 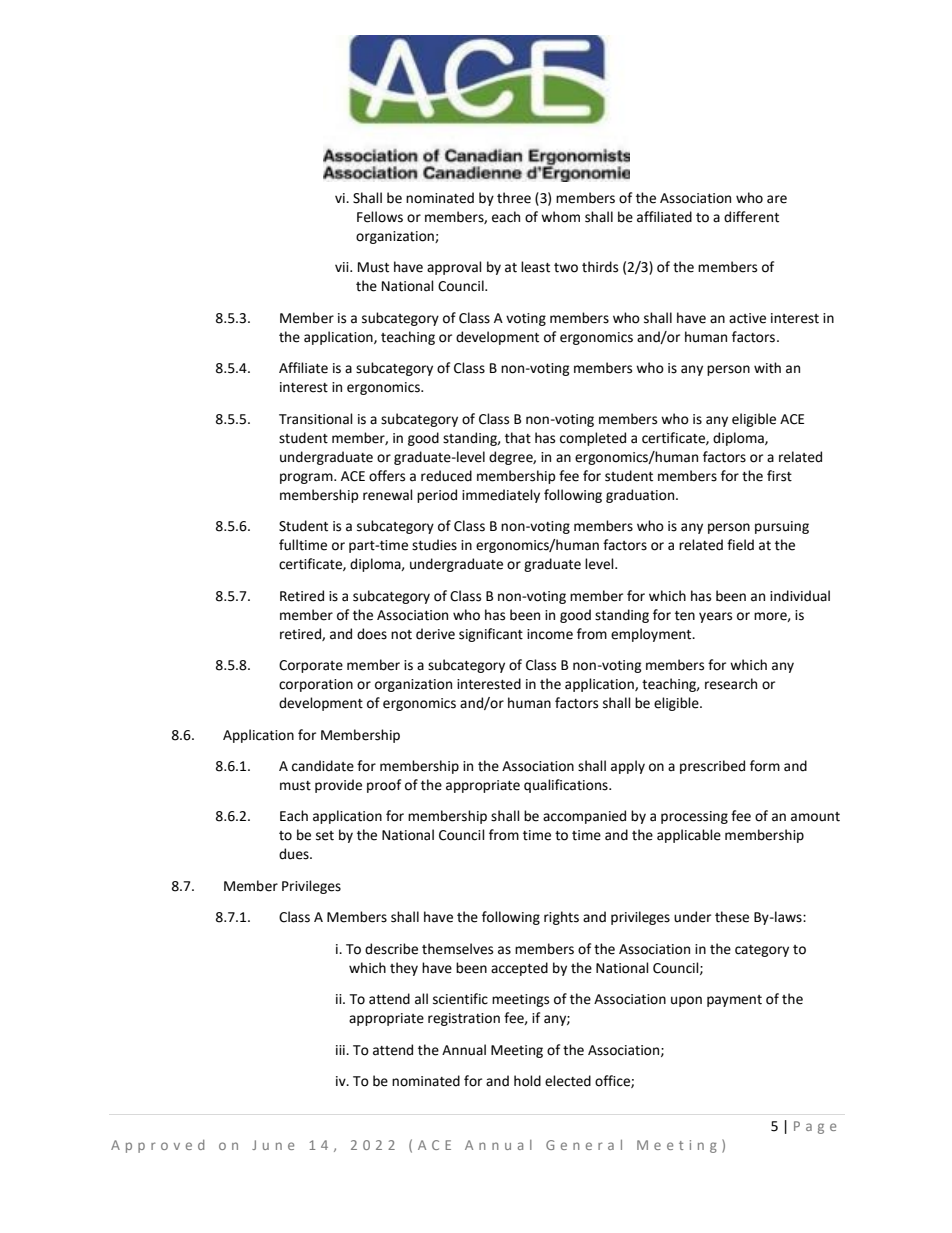 What do you see at coordinates (380, 217) in the screenshot?
I see `Fellows` at bounding box center [380, 217].
